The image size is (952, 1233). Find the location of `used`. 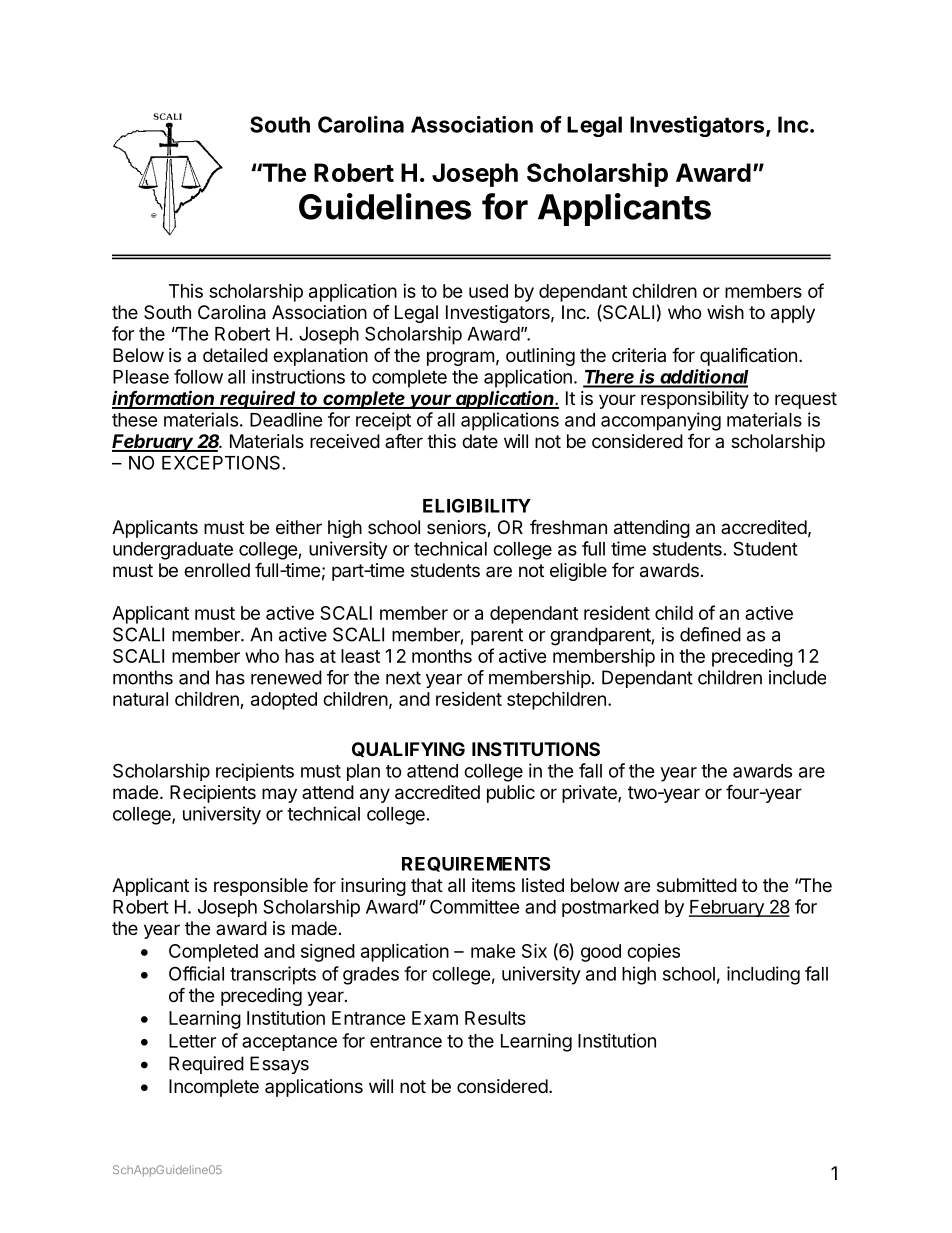

used is located at coordinates (488, 291).
